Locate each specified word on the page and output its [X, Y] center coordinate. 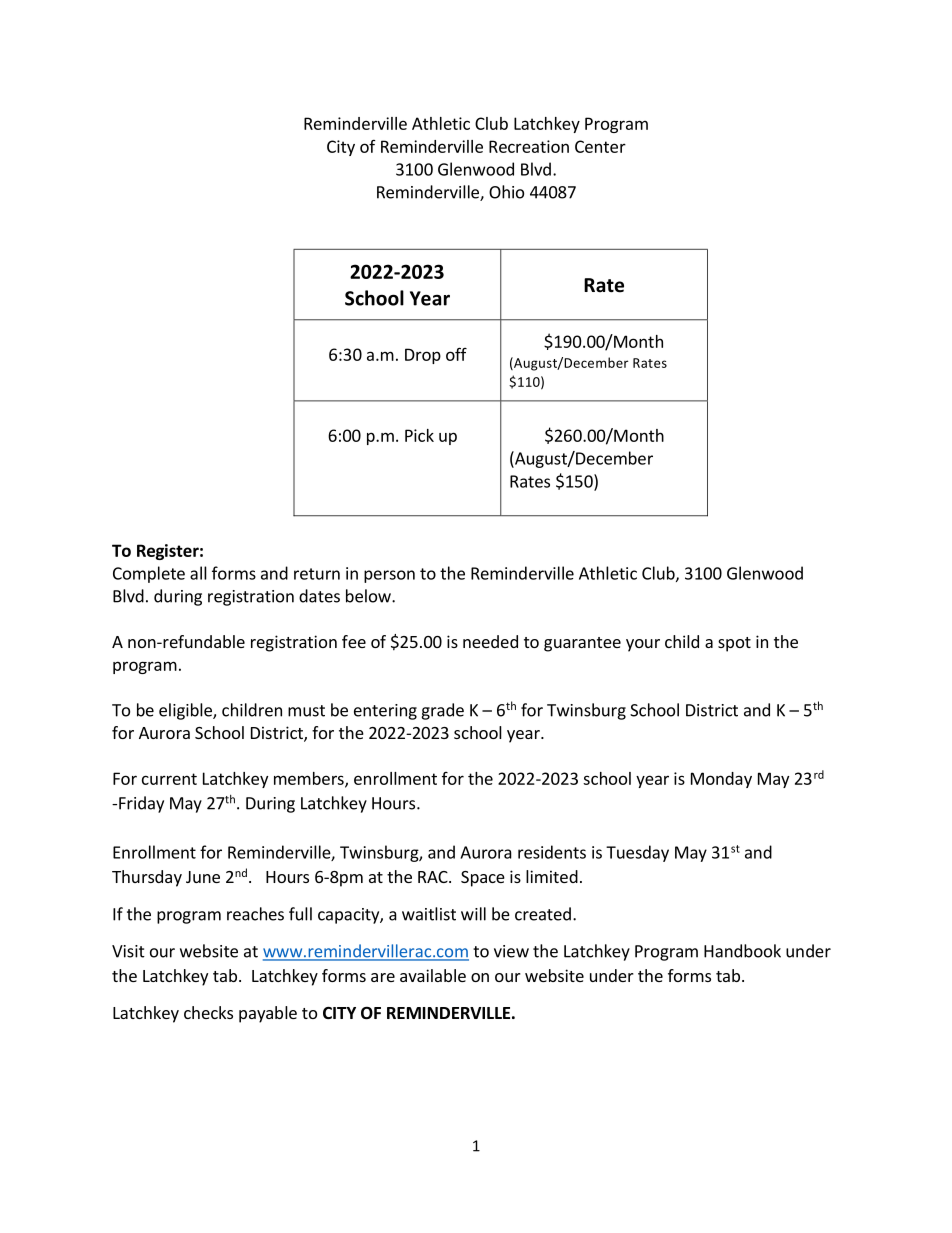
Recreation [529, 146]
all [198, 573]
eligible [186, 711]
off [456, 354]
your [643, 645]
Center [600, 146]
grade [442, 711]
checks [208, 1012]
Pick [419, 435]
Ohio [506, 192]
